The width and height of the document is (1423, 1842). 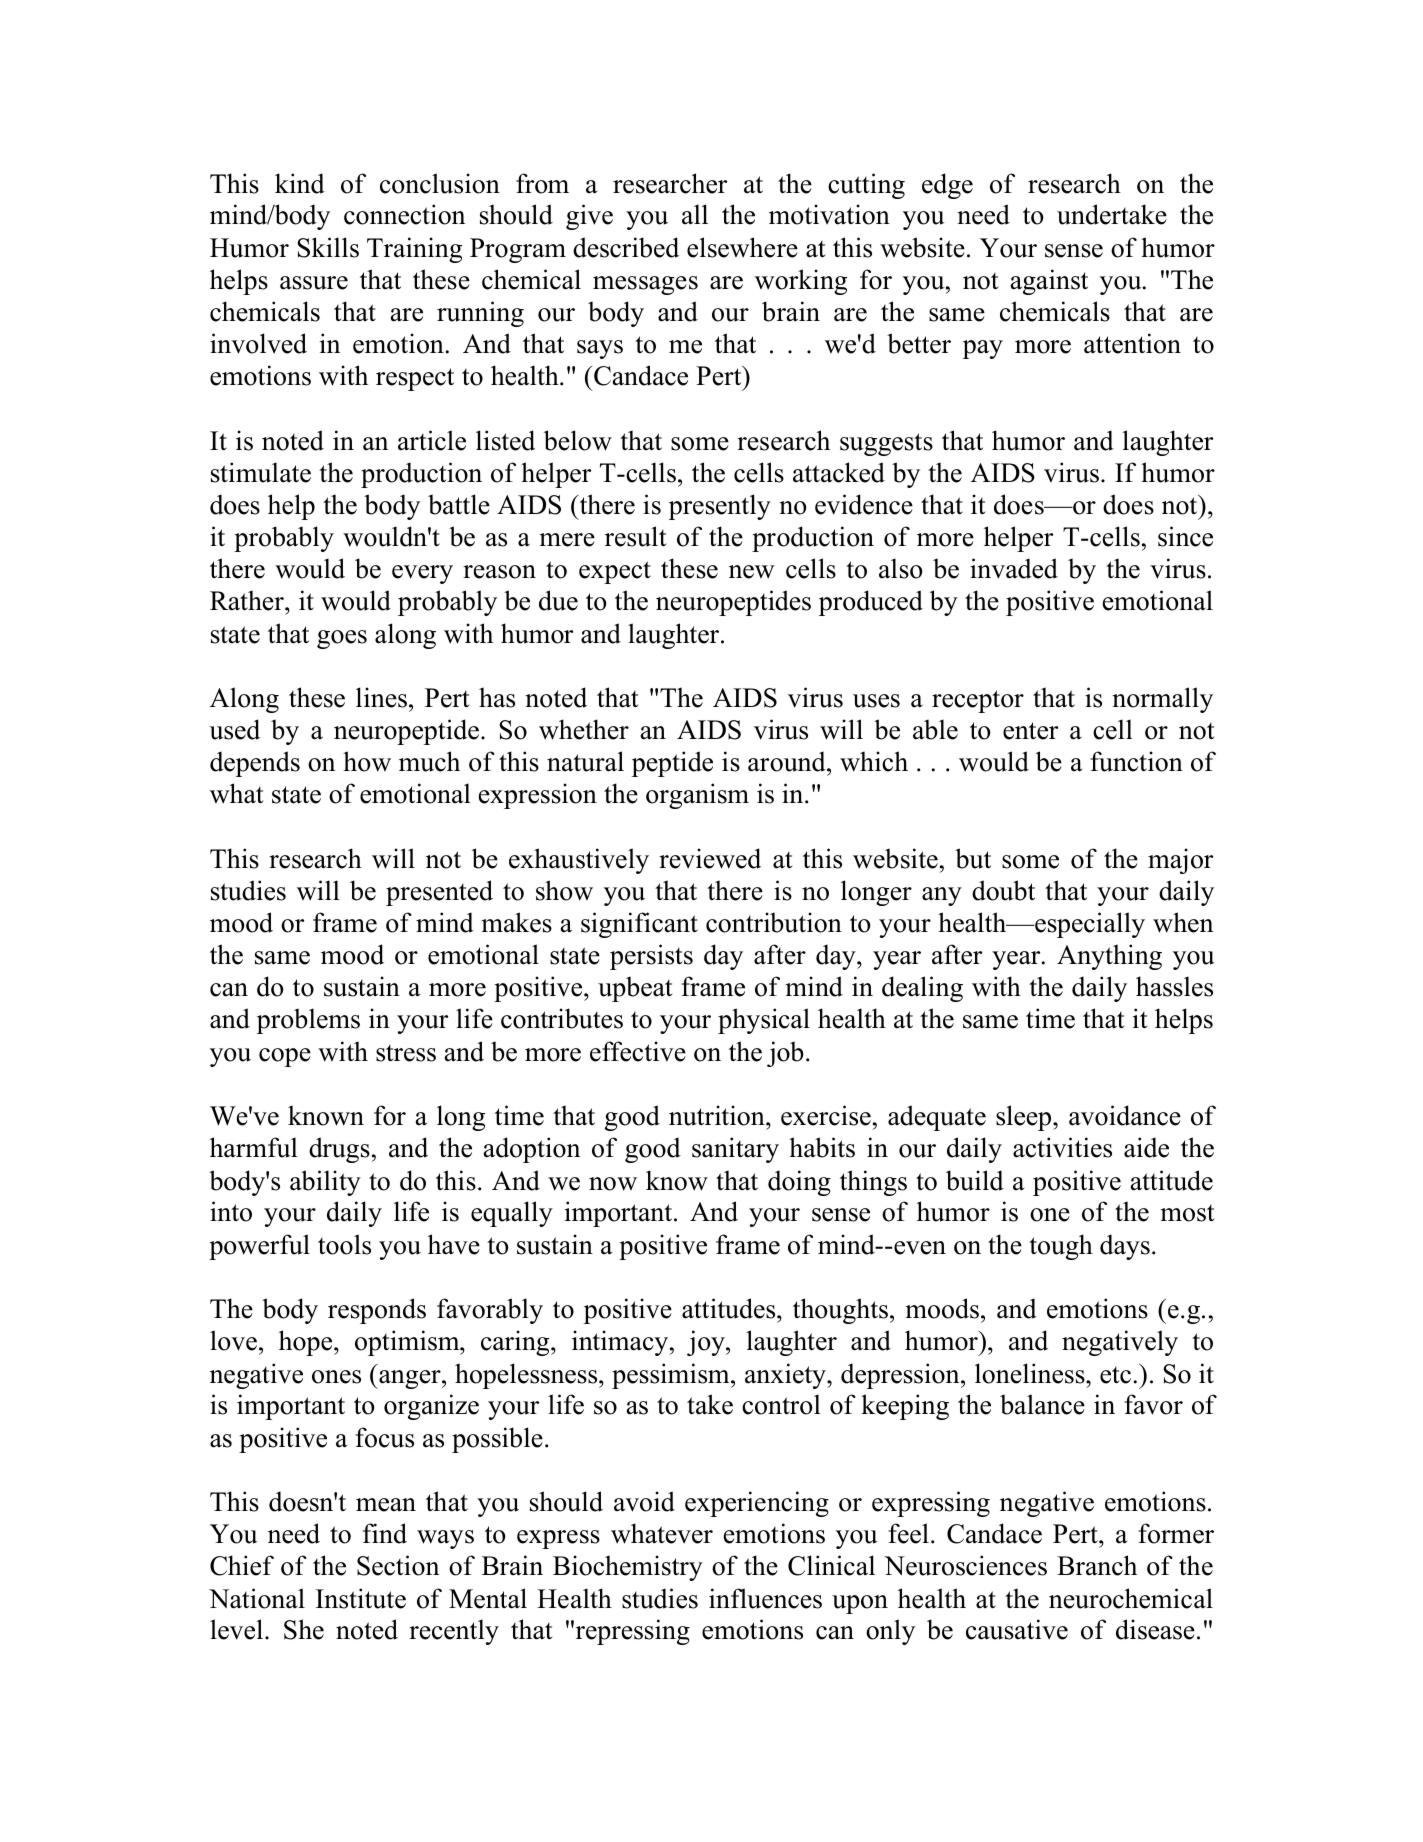 What do you see at coordinates (742, 247) in the document?
I see `elsewhere` at bounding box center [742, 247].
